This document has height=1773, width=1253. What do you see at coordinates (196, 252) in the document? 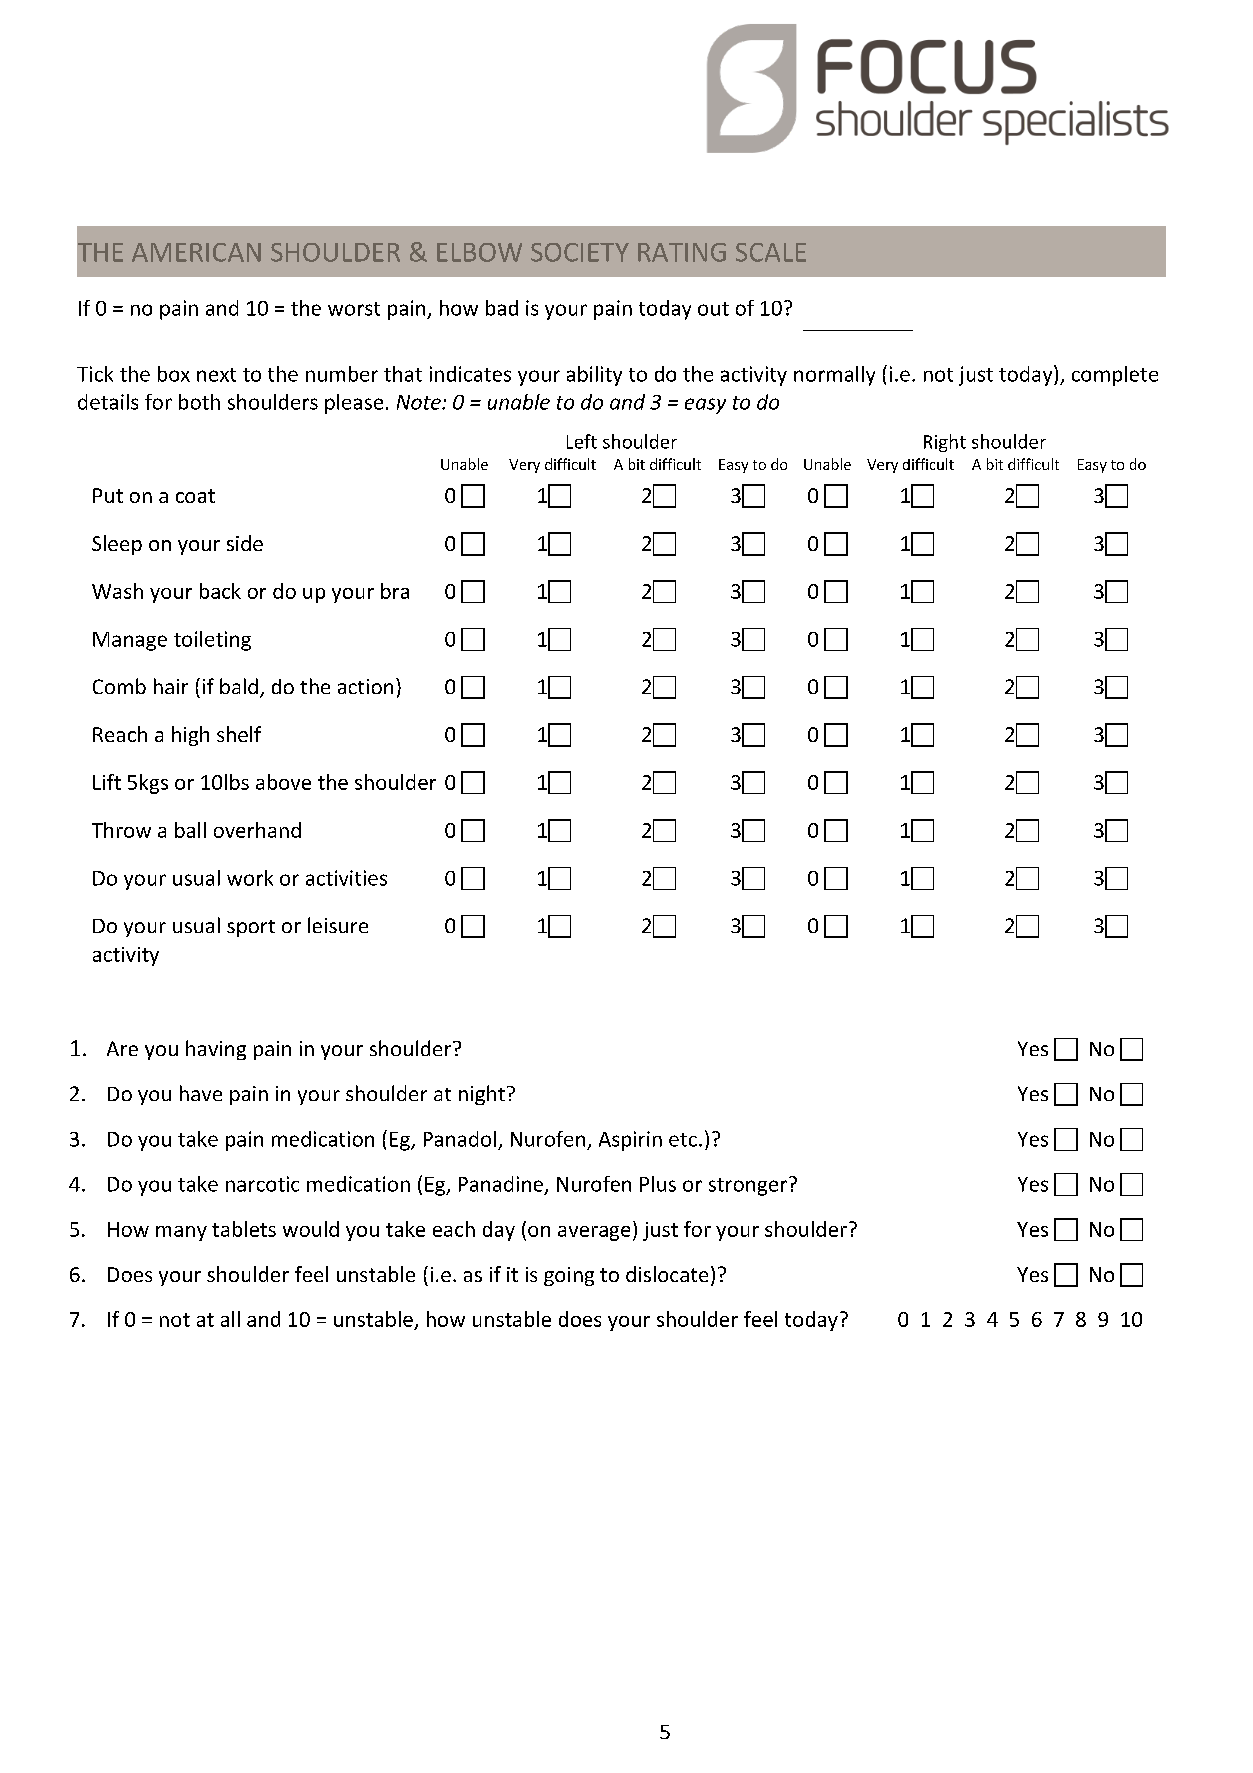
I see `AMERICAN` at bounding box center [196, 252].
